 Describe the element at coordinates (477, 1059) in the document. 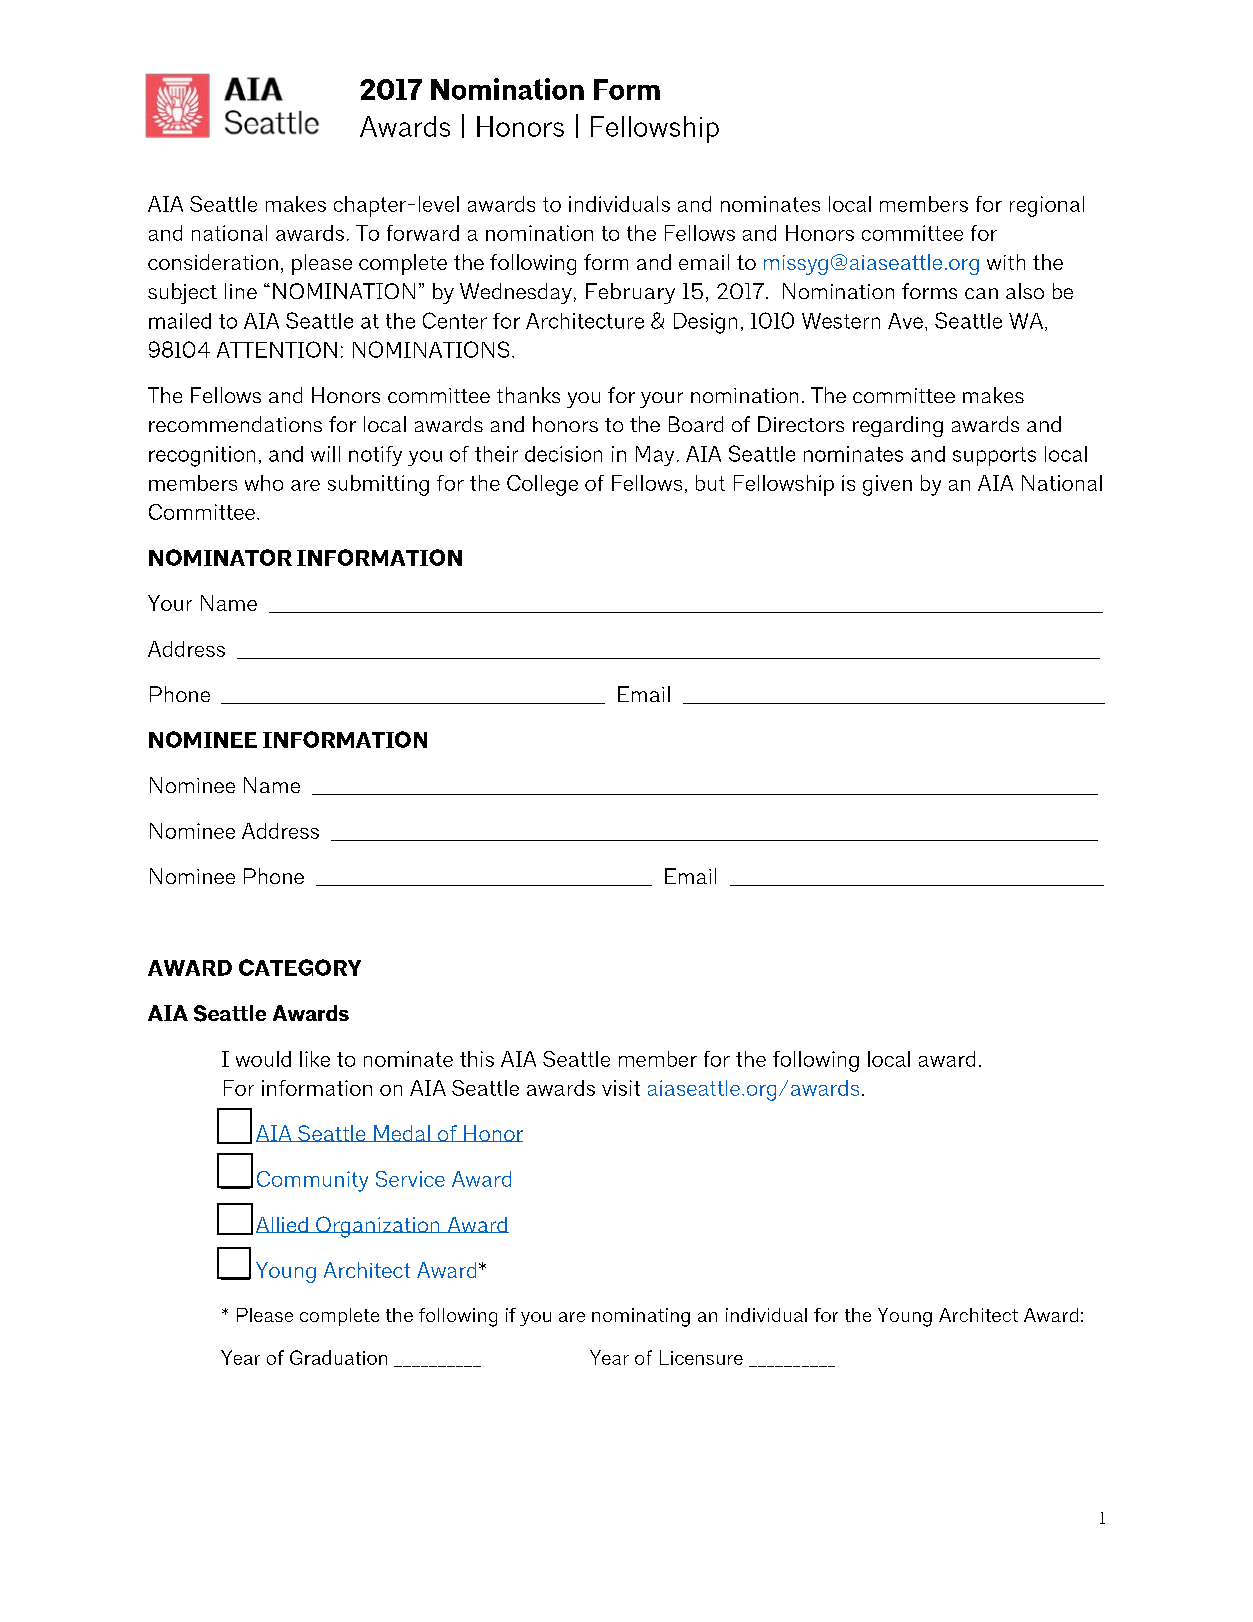

I see `this` at that location.
